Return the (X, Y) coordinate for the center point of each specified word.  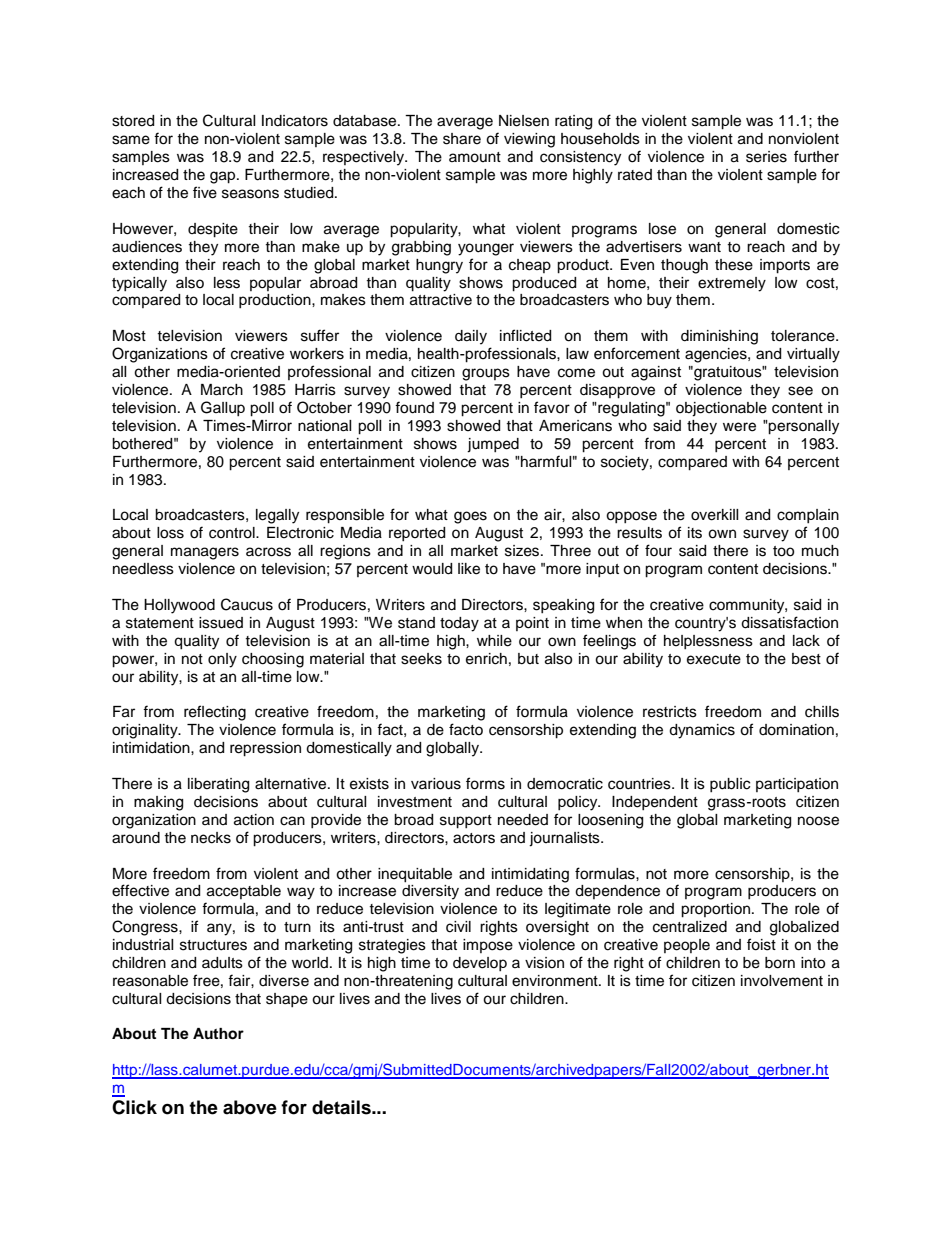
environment (556, 981)
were (739, 427)
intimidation (152, 748)
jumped (493, 445)
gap (224, 177)
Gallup (223, 408)
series (766, 157)
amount (475, 157)
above (250, 1107)
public (730, 785)
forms (485, 783)
